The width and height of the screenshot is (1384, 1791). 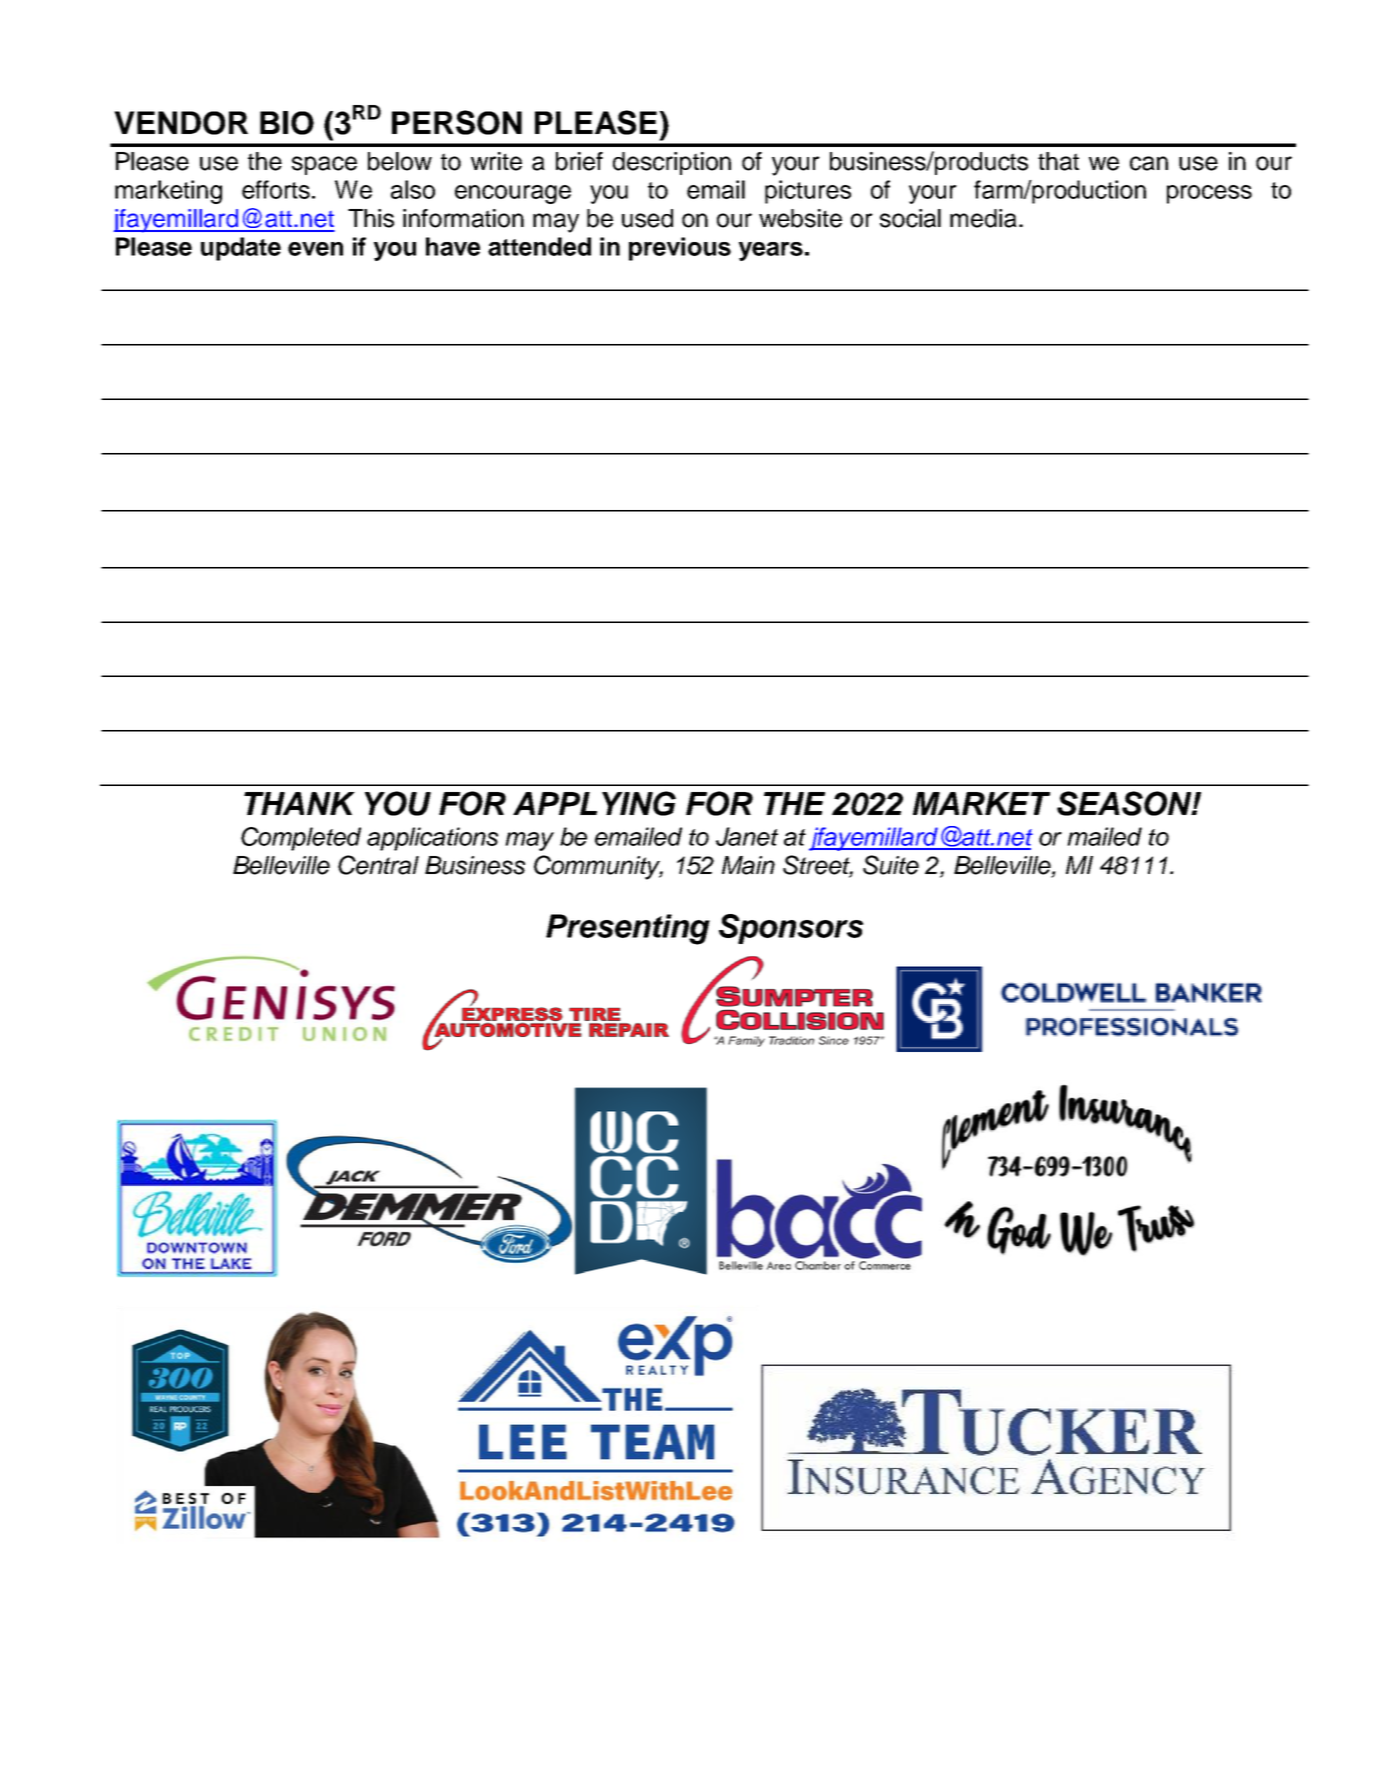 I want to click on media, so click(x=983, y=218).
